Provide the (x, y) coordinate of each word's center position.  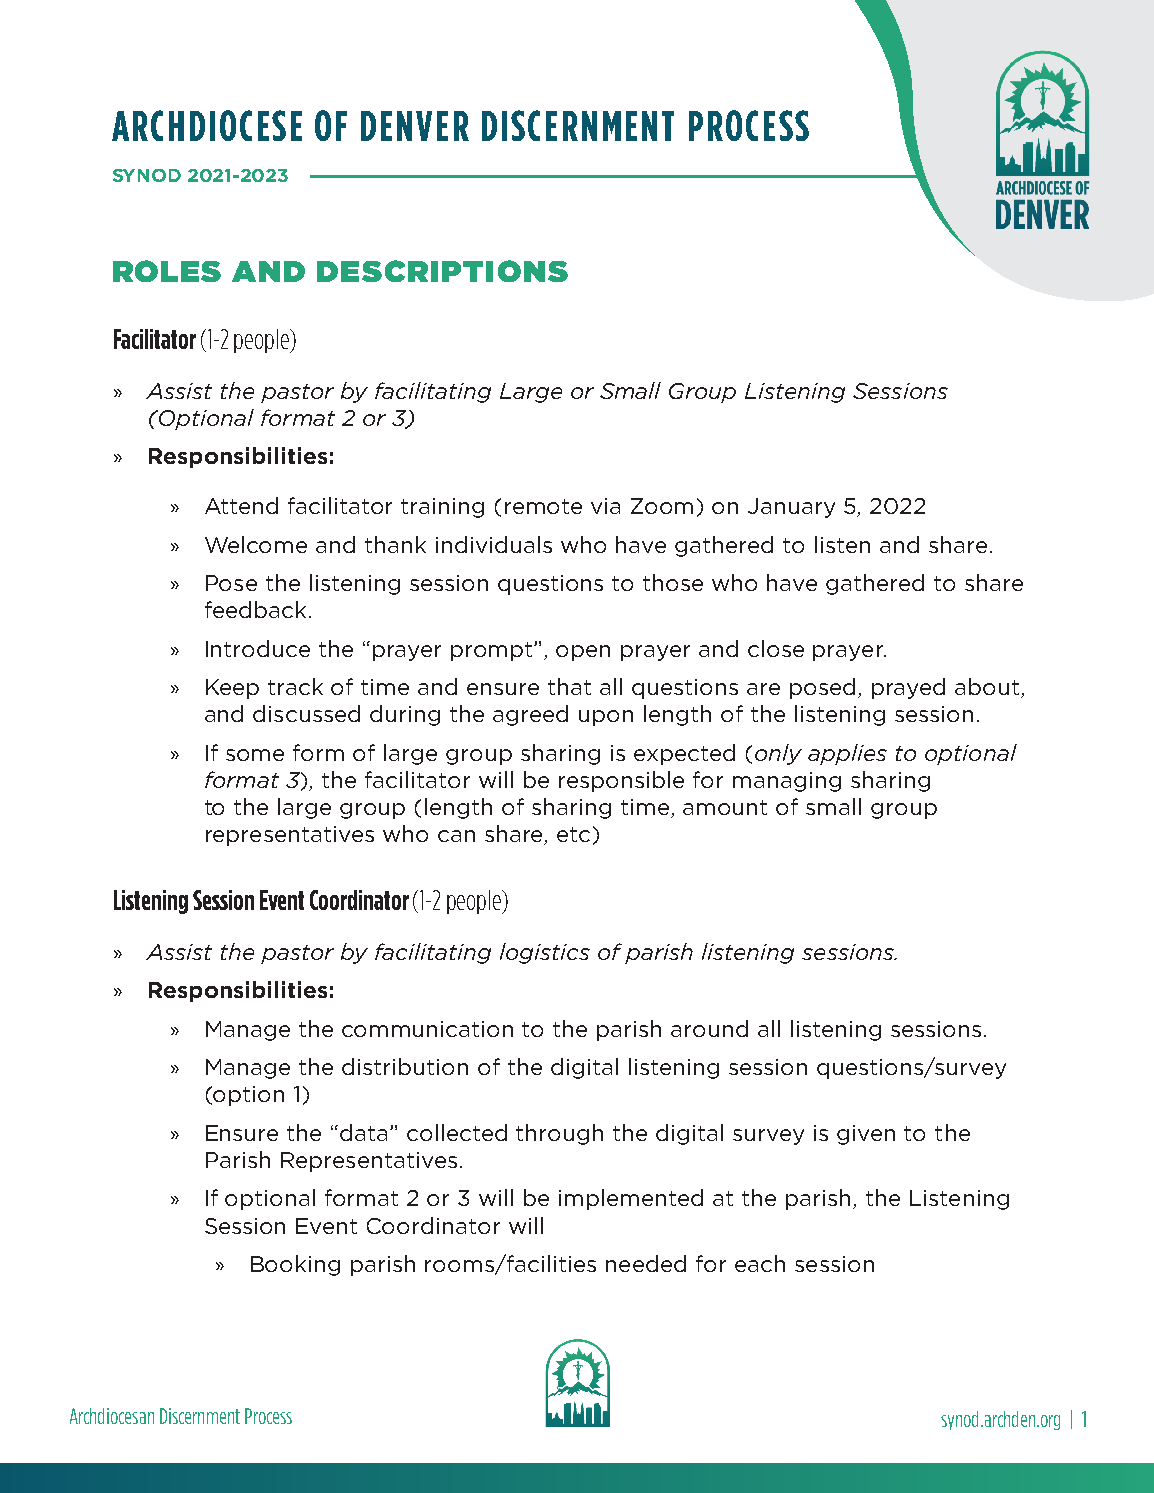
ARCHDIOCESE (207, 125)
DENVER (415, 126)
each (760, 1263)
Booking (295, 1265)
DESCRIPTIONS (442, 271)
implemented (631, 1199)
